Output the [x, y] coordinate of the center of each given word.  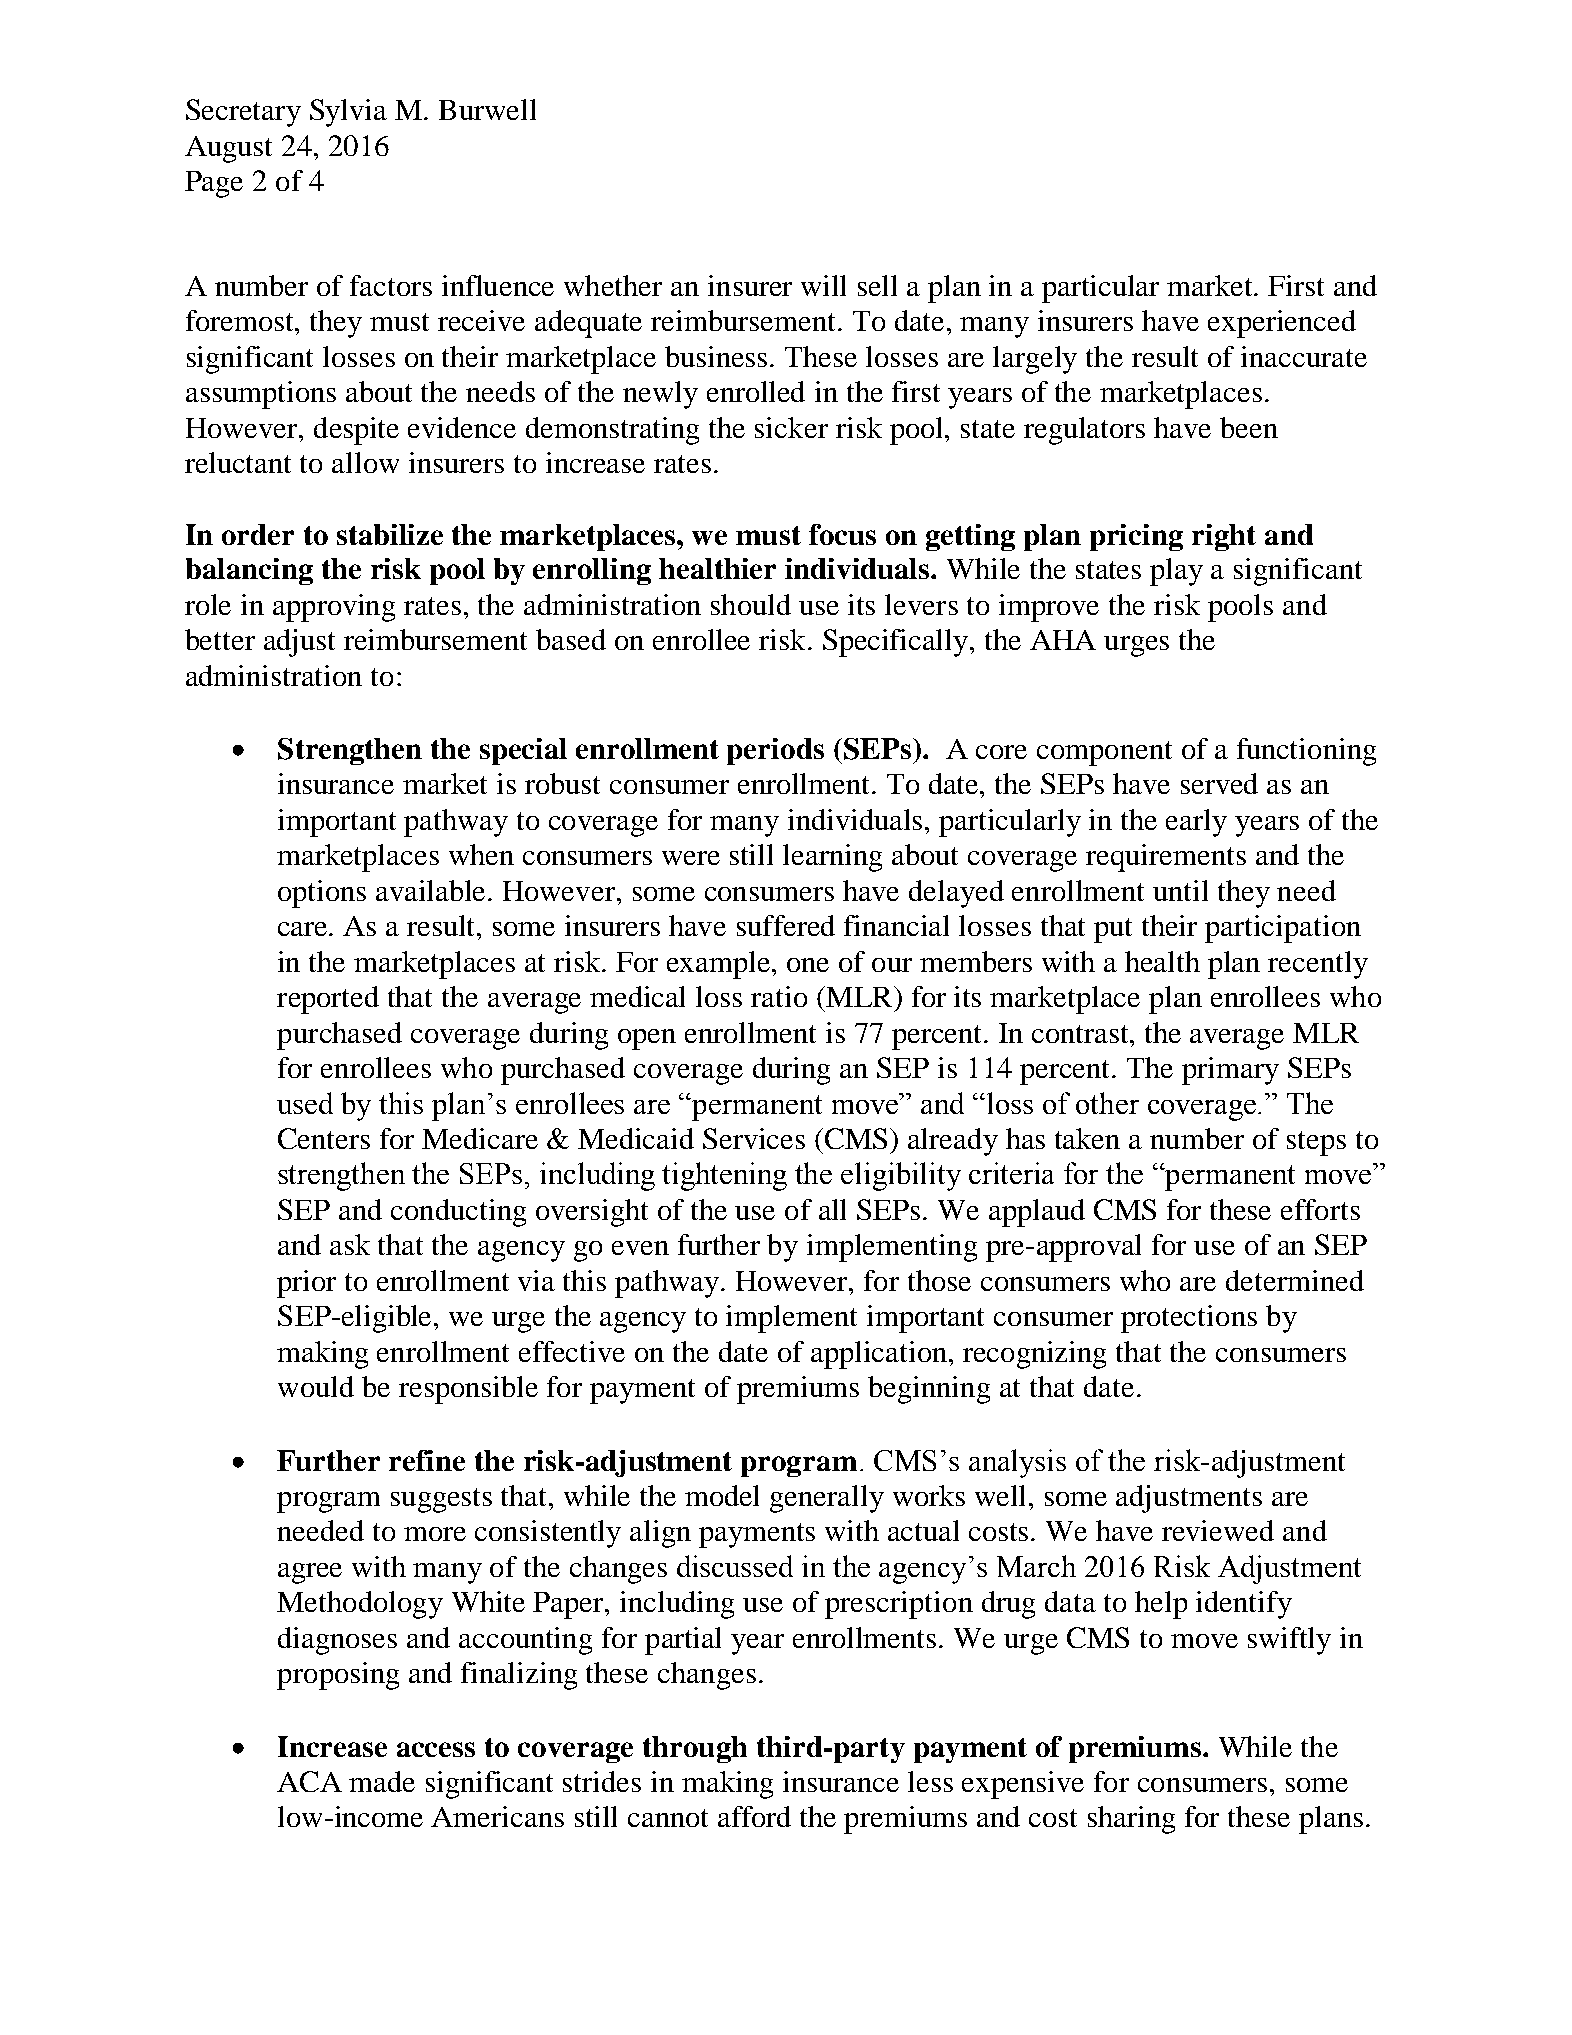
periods [775, 751]
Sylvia [348, 113]
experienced [1282, 324]
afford [754, 1816]
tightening [724, 1176]
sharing [1131, 1820]
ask [350, 1244]
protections [1189, 1319]
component [1104, 753]
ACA [309, 1781]
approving [334, 608]
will [823, 285]
